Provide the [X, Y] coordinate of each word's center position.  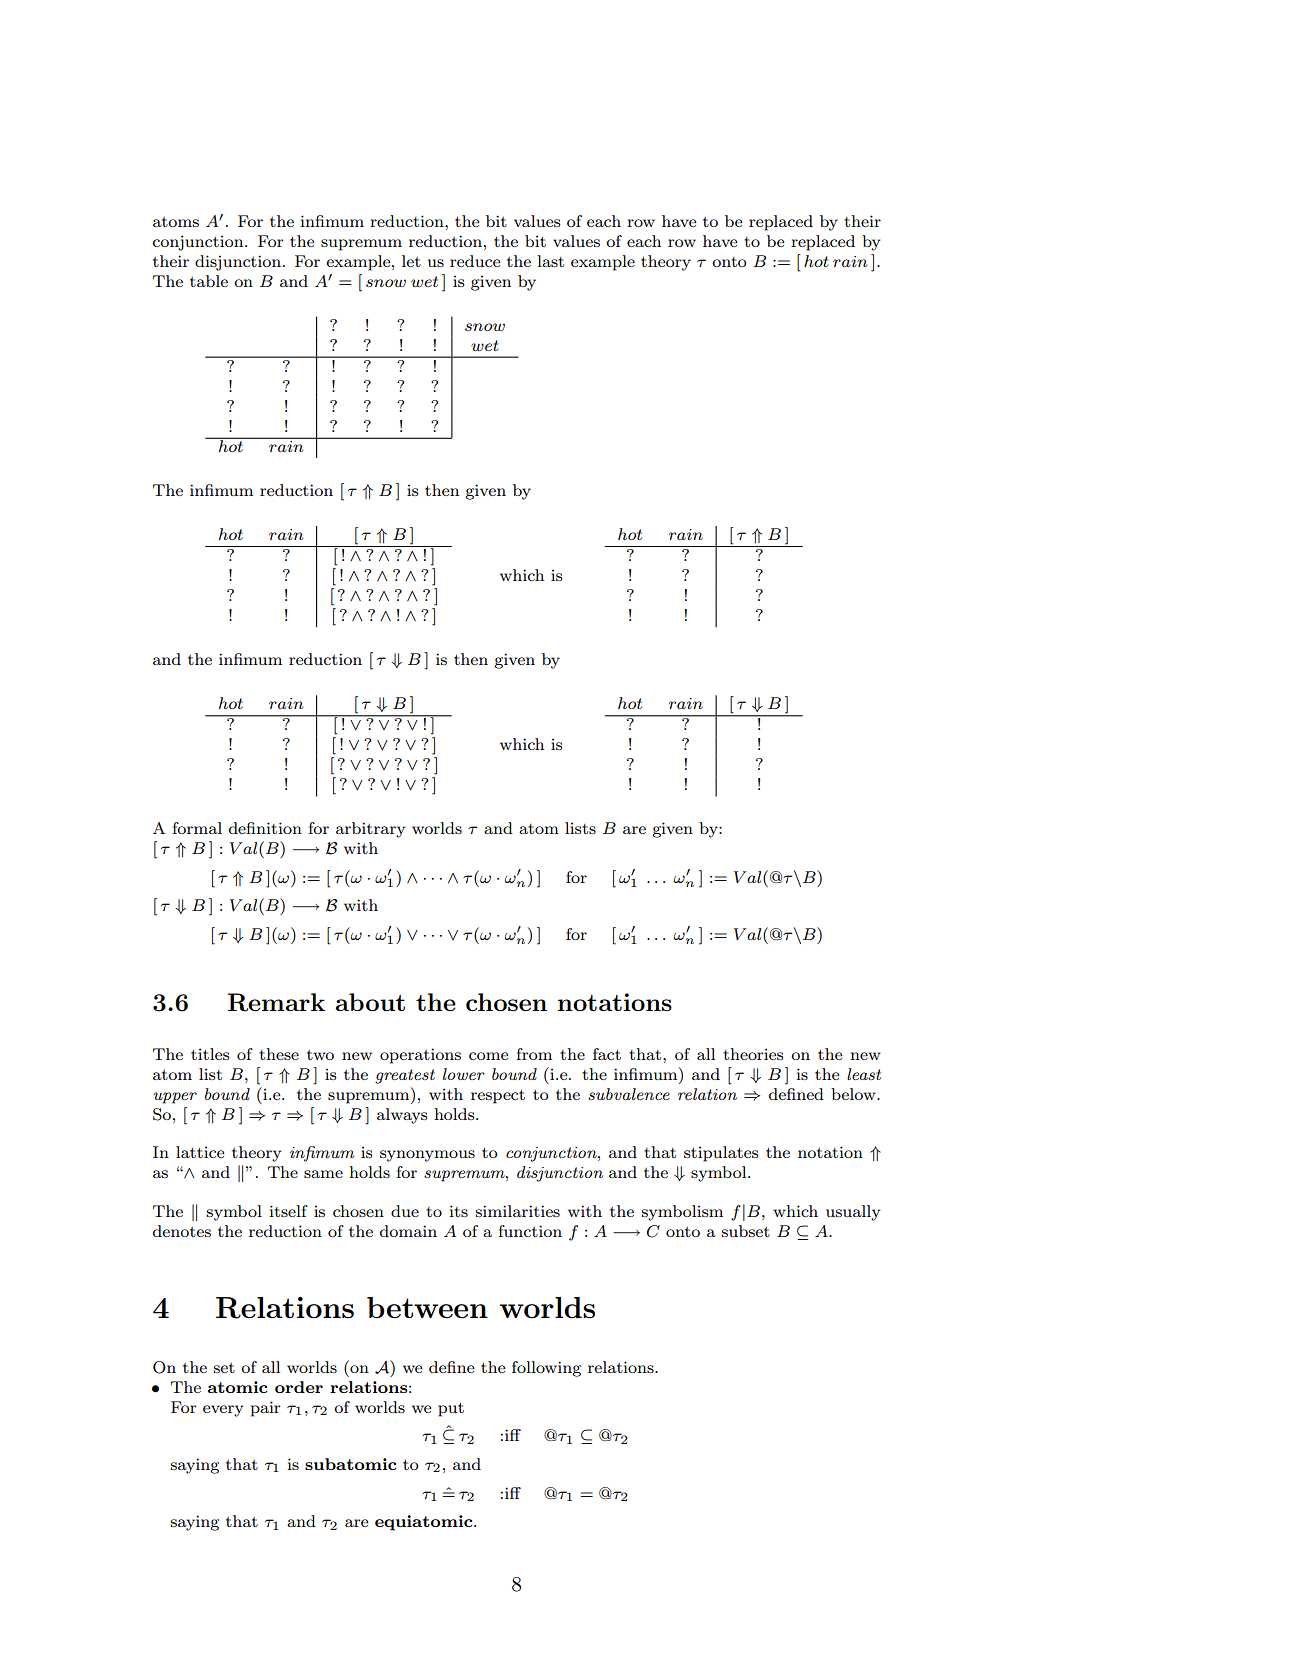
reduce [475, 261]
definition [265, 828]
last [550, 261]
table [209, 281]
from [534, 1054]
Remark [276, 1002]
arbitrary [370, 830]
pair [266, 1409]
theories [753, 1054]
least [864, 1074]
